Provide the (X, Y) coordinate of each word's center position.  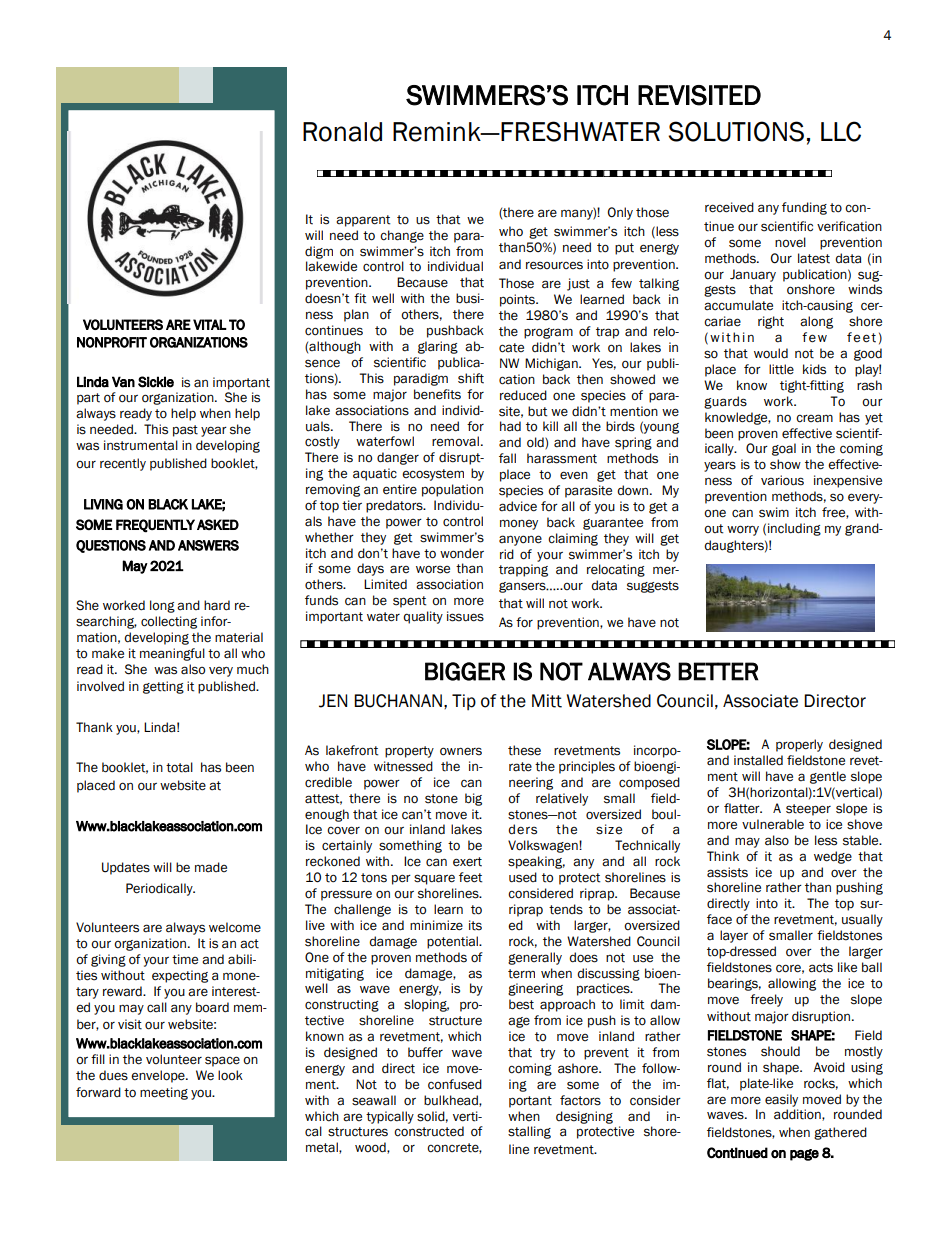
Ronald (342, 132)
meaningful (172, 654)
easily (781, 1100)
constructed (429, 1131)
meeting (164, 1093)
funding (804, 208)
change (402, 236)
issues (465, 616)
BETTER (718, 671)
